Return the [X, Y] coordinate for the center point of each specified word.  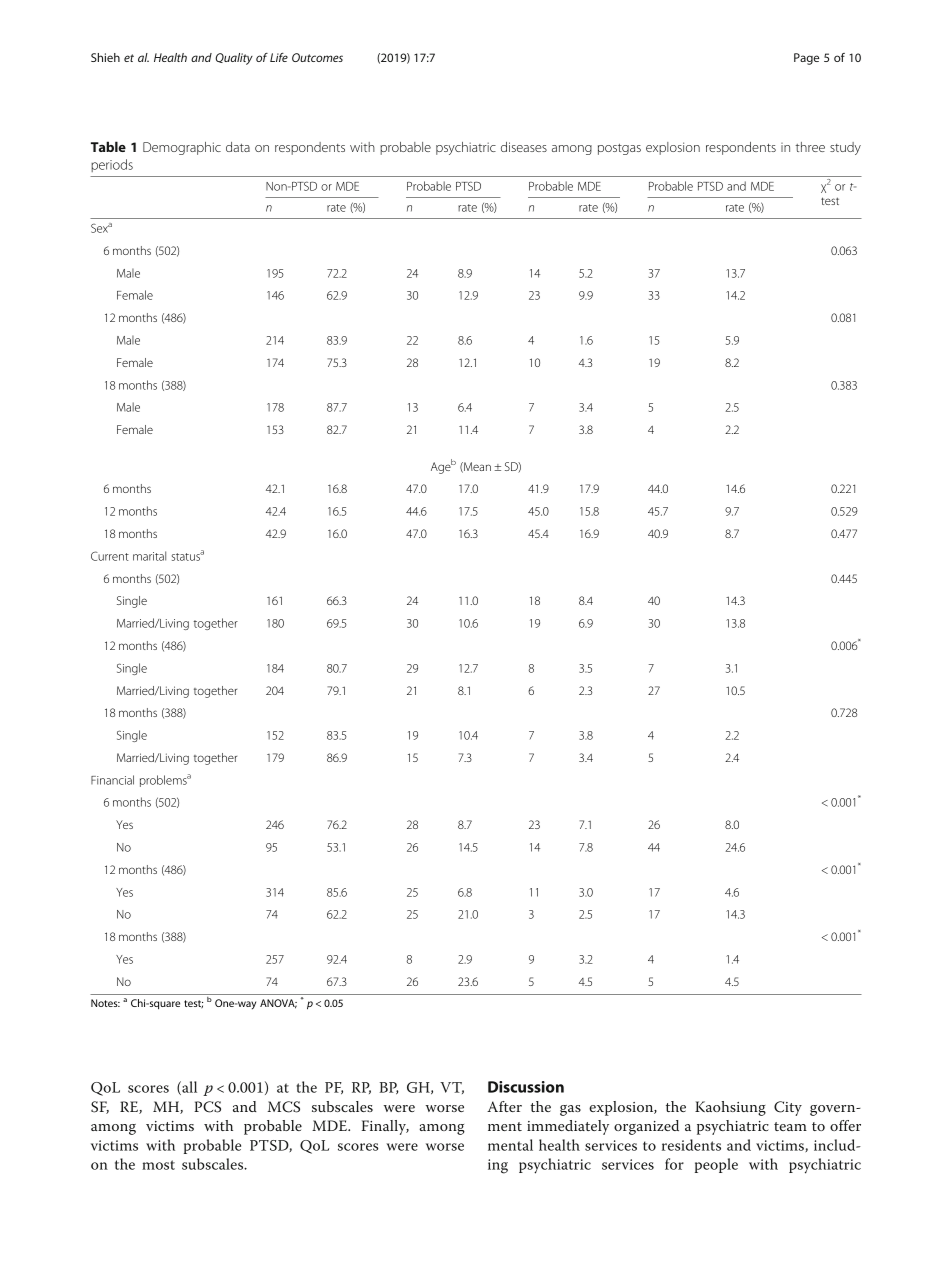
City [788, 1108]
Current [110, 556]
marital [149, 556]
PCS [207, 1107]
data [238, 147]
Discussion [526, 1087]
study [845, 148]
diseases [524, 147]
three [810, 147]
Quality [234, 59]
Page [806, 59]
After [504, 1106]
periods [112, 165]
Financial [112, 780]
